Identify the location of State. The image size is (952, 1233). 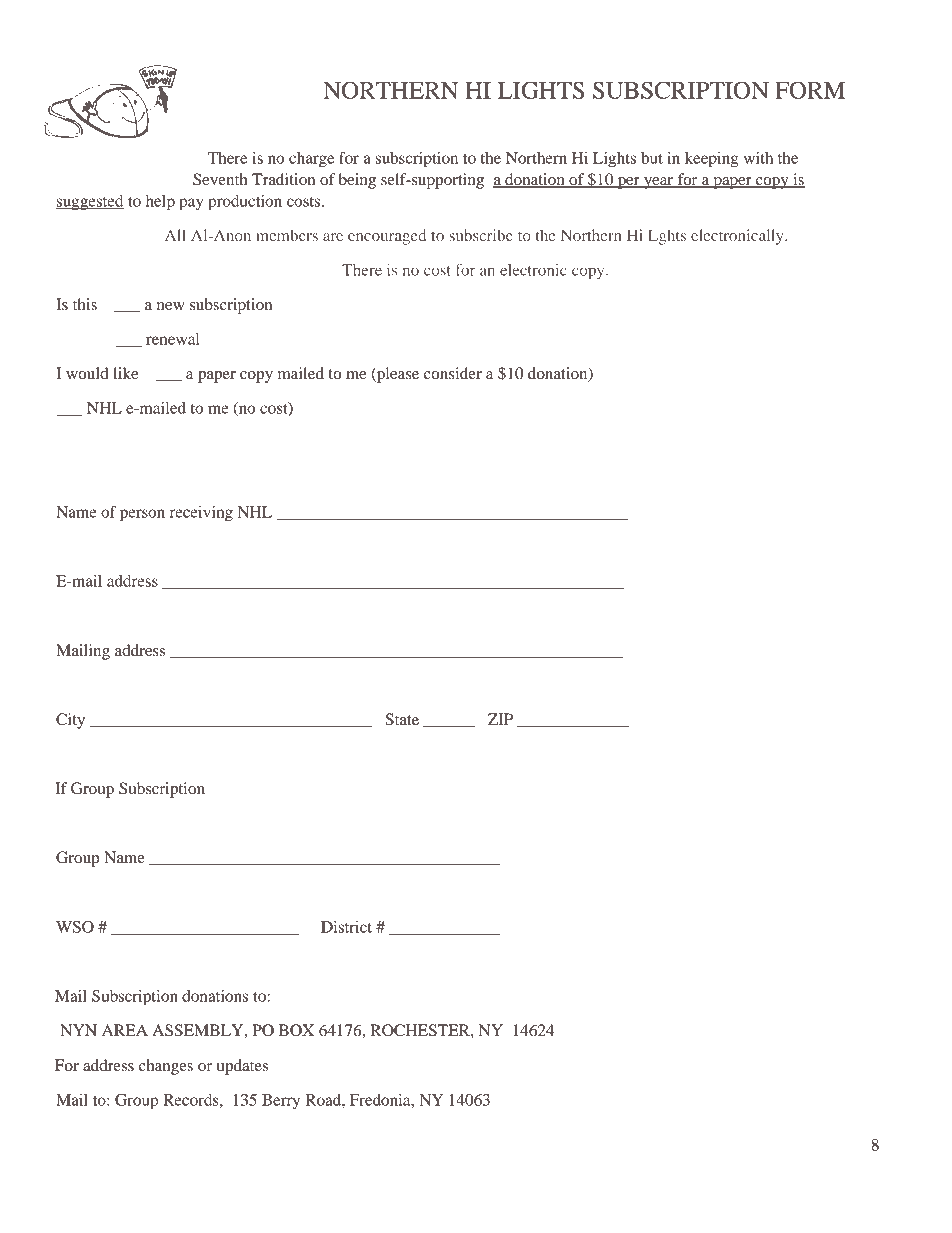
(402, 719).
